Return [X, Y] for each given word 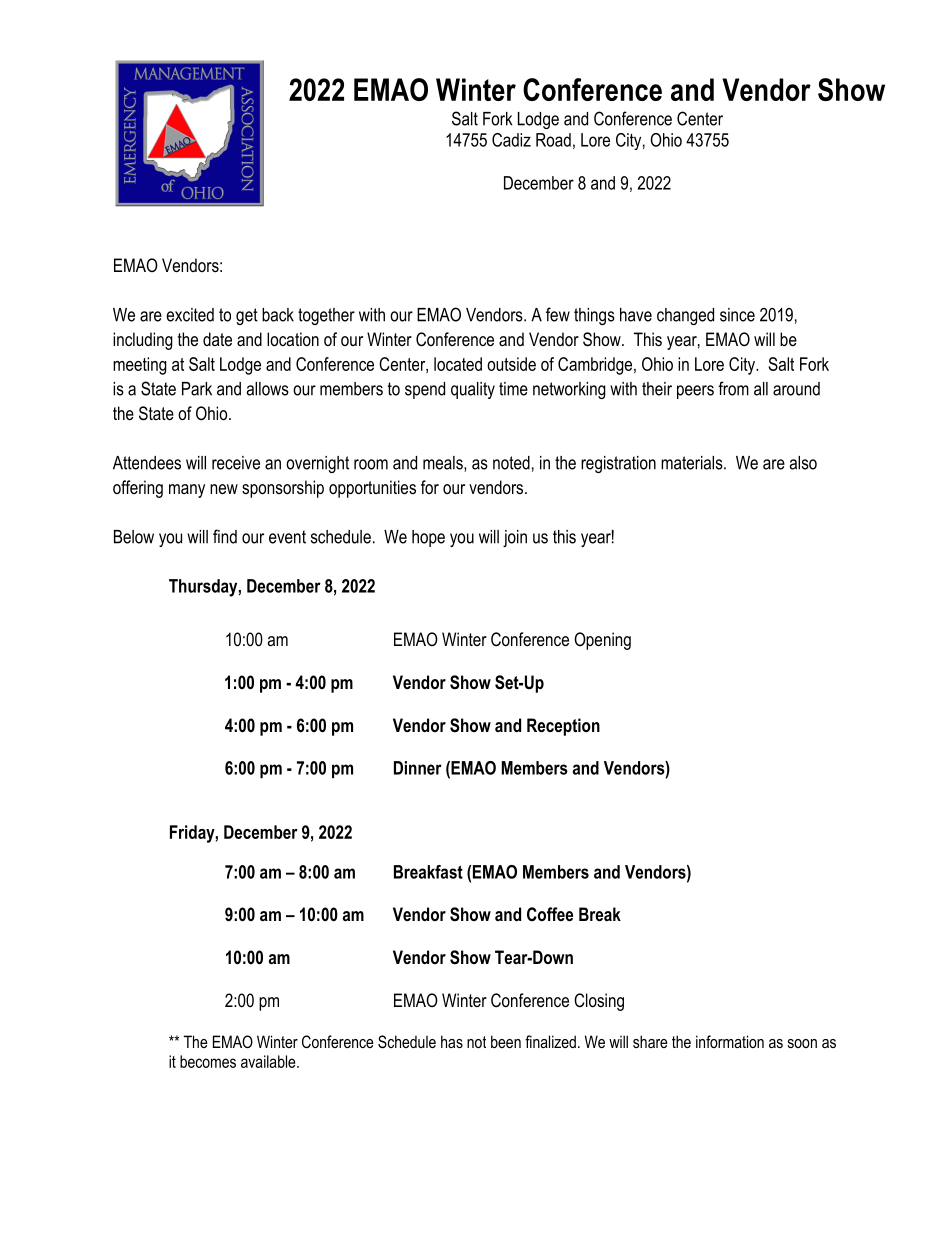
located [458, 364]
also [803, 463]
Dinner [418, 768]
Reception [563, 727]
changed [685, 316]
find [225, 536]
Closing [599, 1002]
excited [190, 315]
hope [428, 538]
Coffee [550, 914]
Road [553, 140]
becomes [208, 1061]
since [737, 315]
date [217, 339]
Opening [602, 641]
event [287, 537]
